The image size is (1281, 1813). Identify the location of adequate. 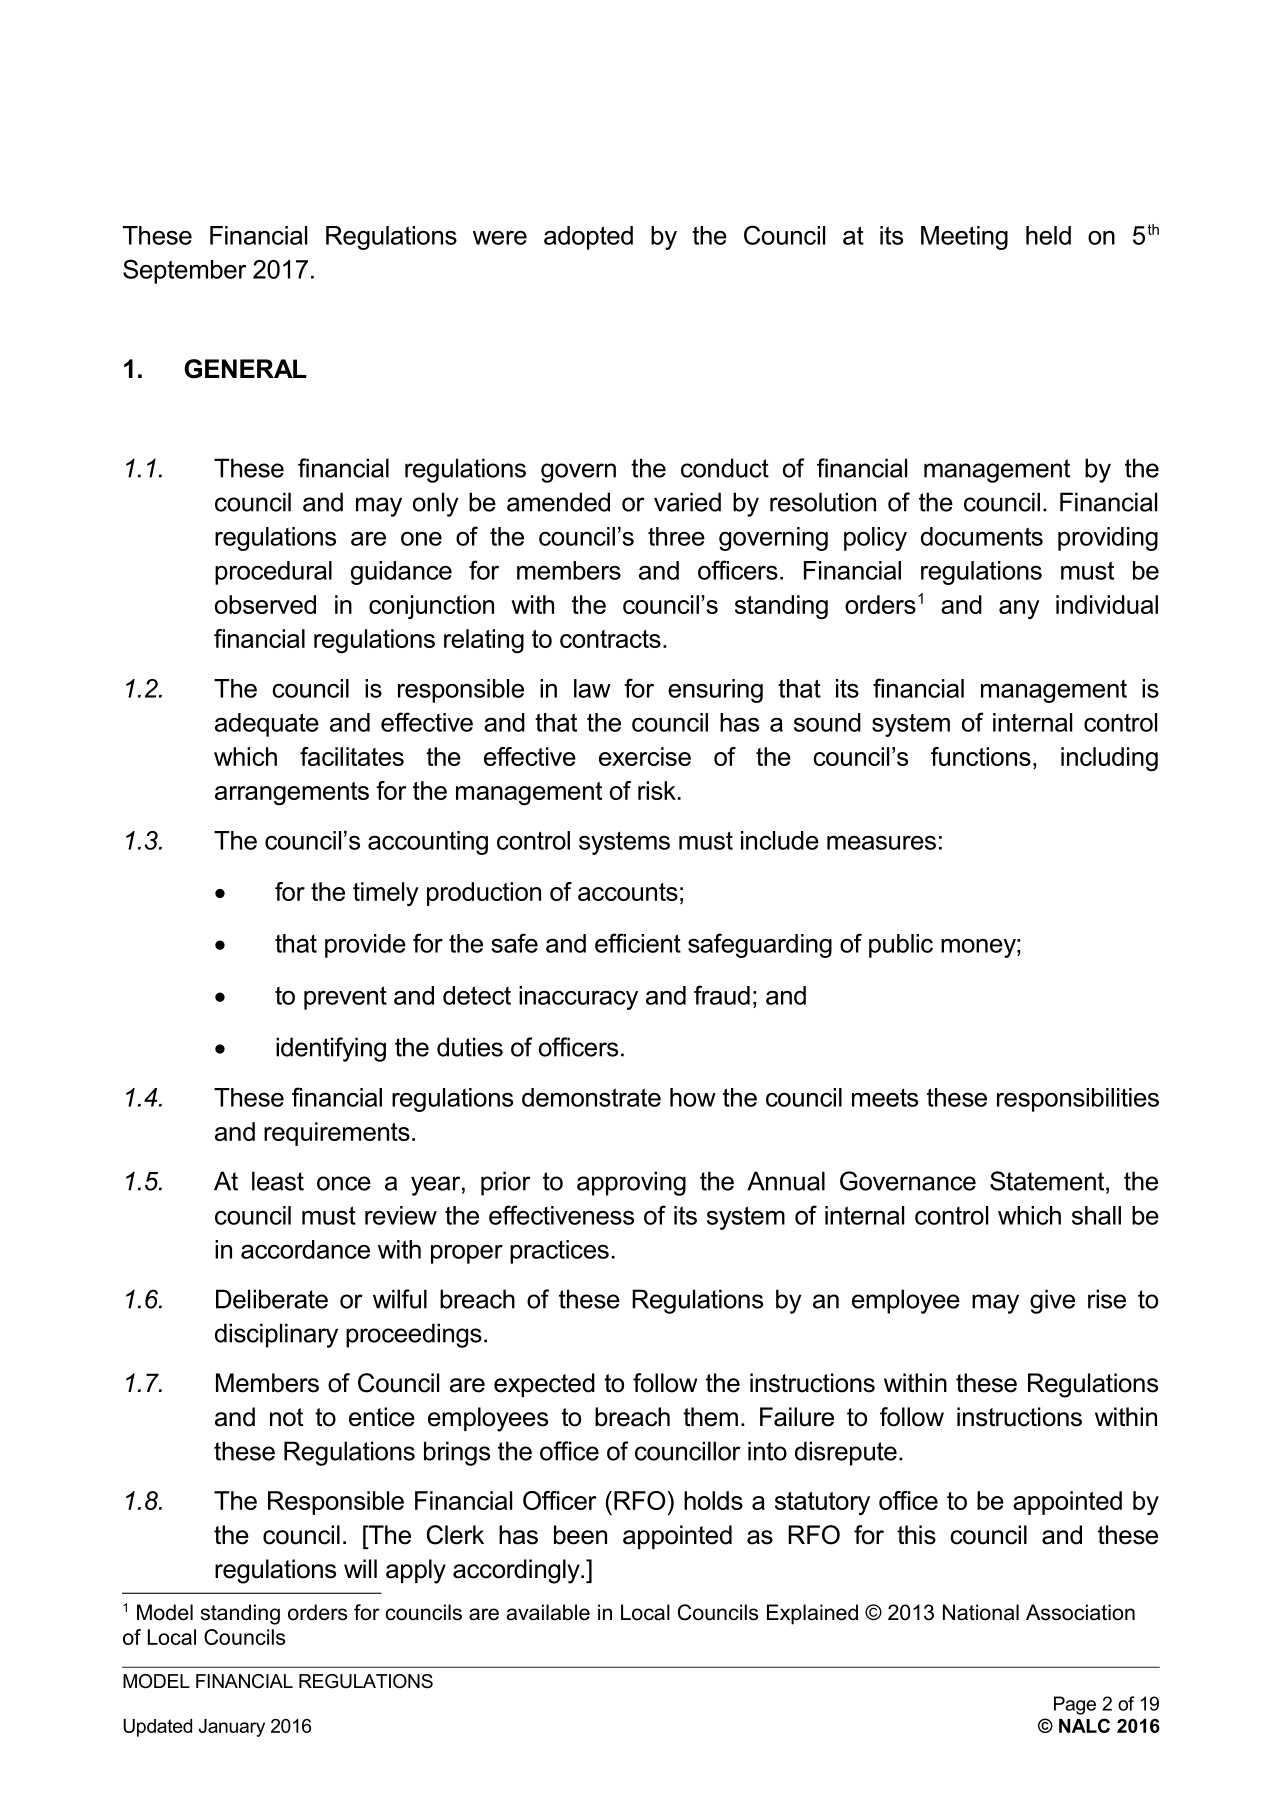
(267, 725).
